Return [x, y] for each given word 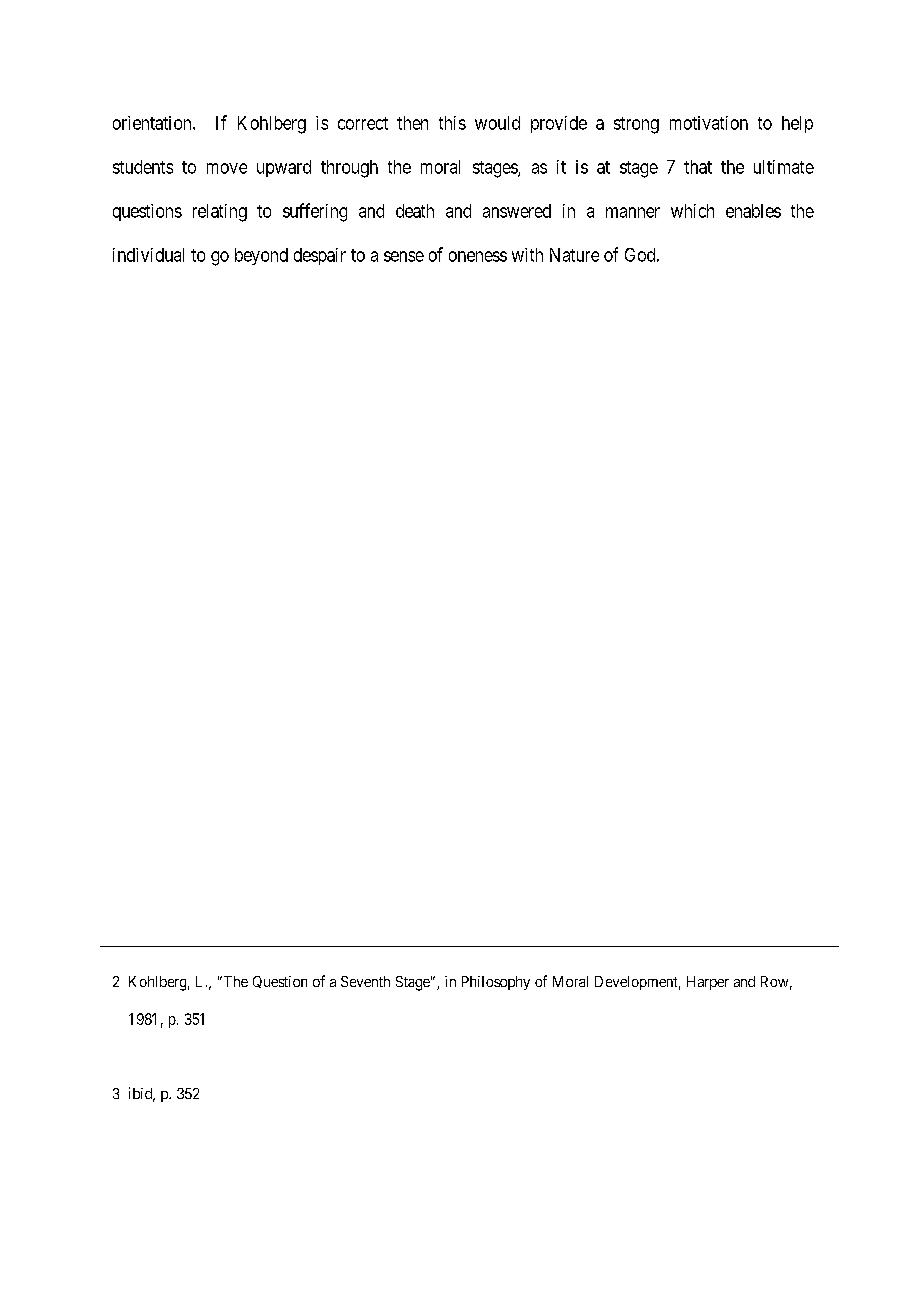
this [452, 123]
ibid [142, 1094]
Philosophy [496, 983]
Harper [708, 983]
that [698, 167]
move [227, 168]
